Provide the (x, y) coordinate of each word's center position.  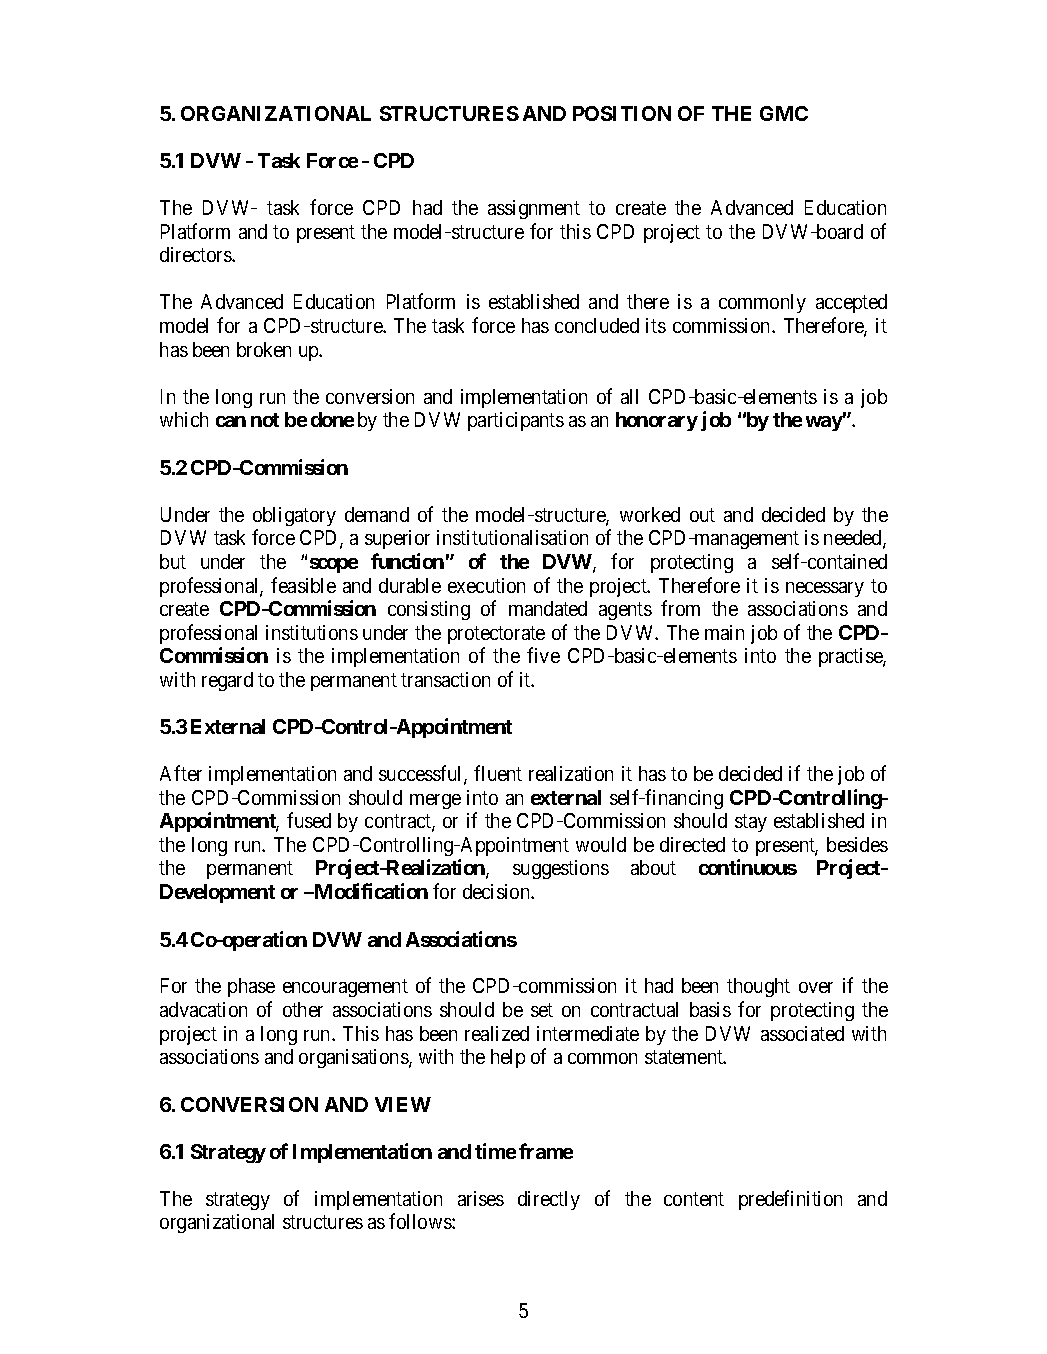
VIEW (403, 1104)
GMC (784, 113)
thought (758, 987)
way (824, 423)
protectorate (496, 635)
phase (251, 987)
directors (196, 254)
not (265, 420)
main (724, 632)
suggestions (561, 869)
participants (516, 421)
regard (227, 681)
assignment (534, 209)
